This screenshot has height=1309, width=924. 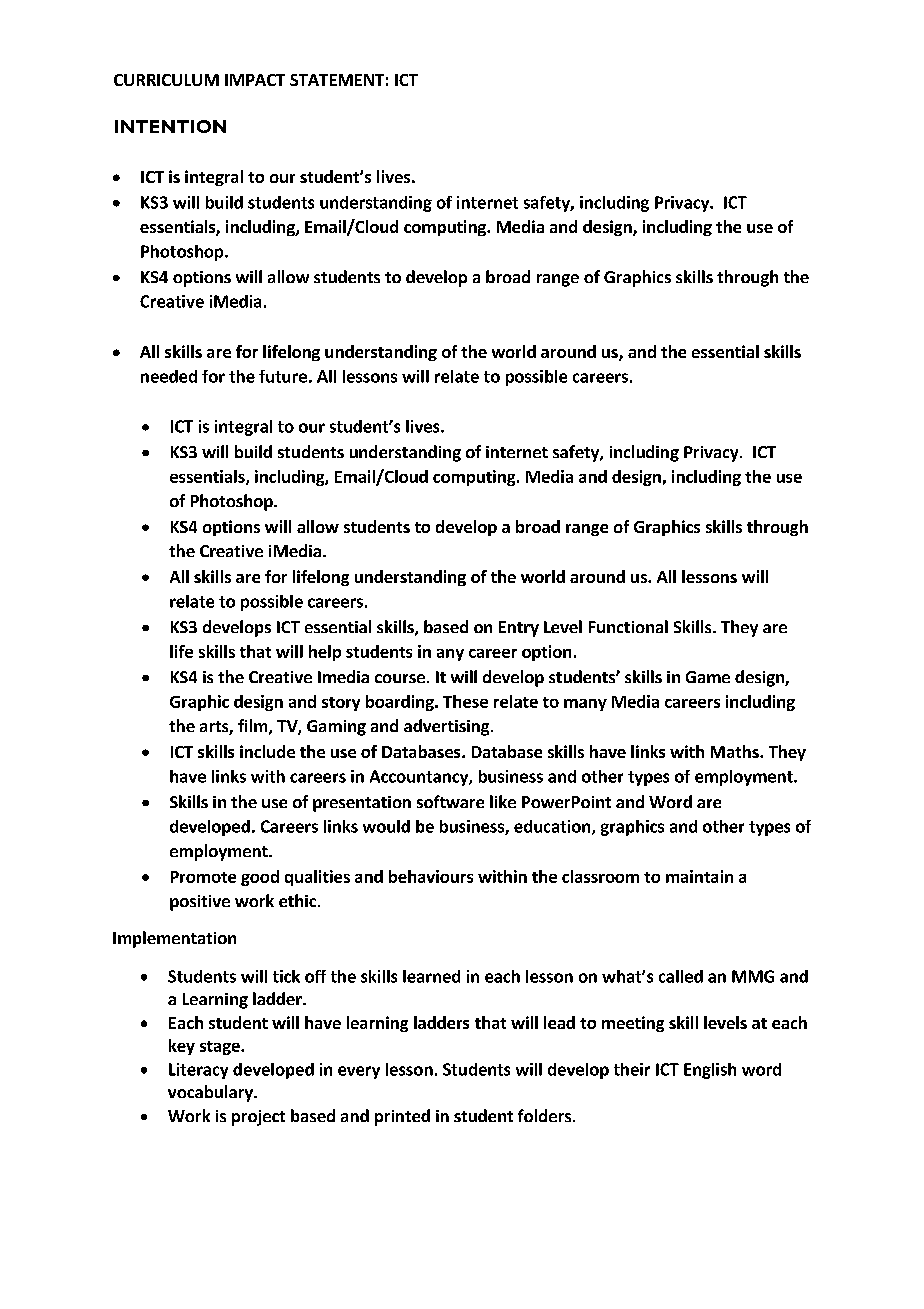 What do you see at coordinates (283, 376) in the screenshot?
I see `future` at bounding box center [283, 376].
